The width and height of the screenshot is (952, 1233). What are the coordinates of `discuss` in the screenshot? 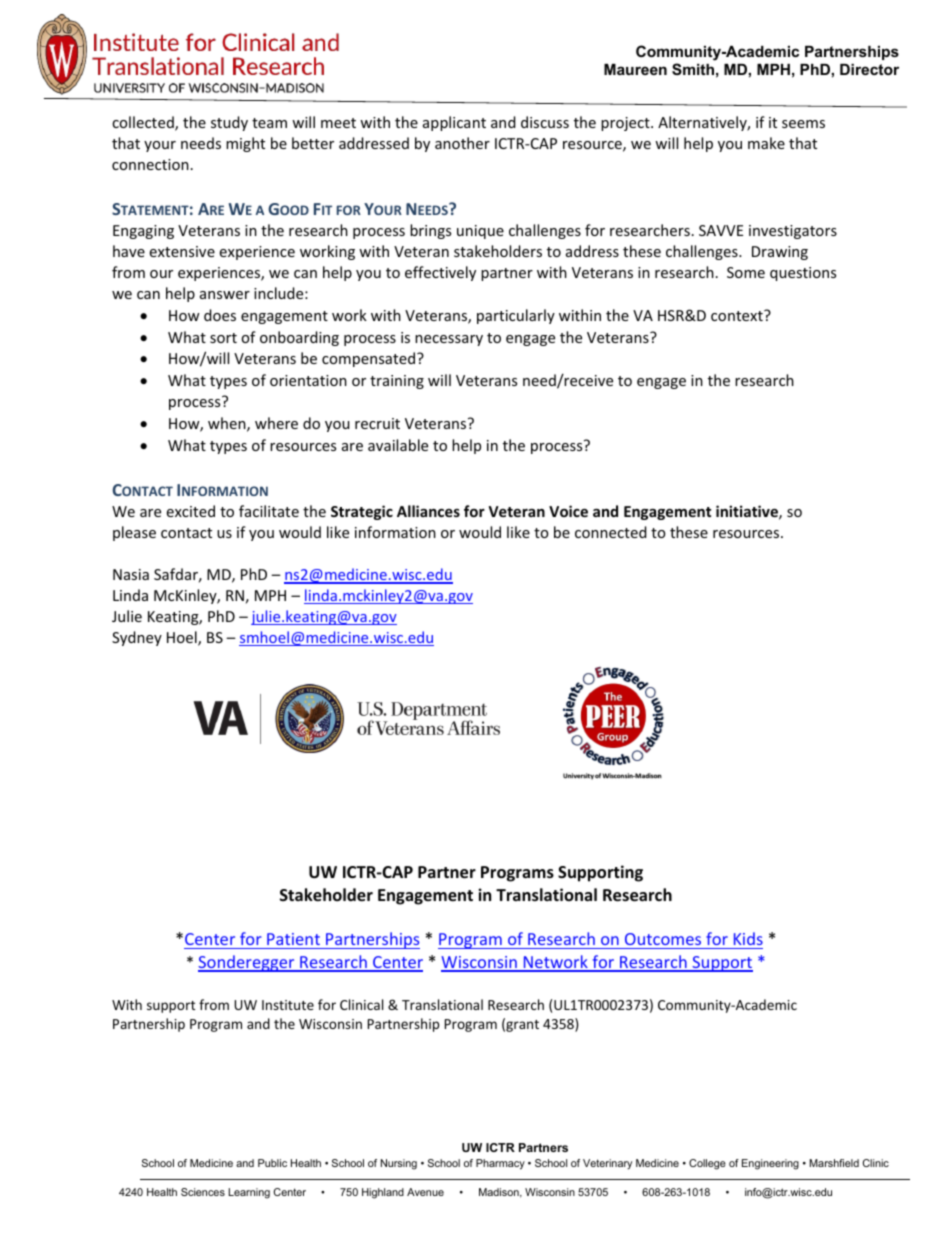 It's located at (545, 122).
